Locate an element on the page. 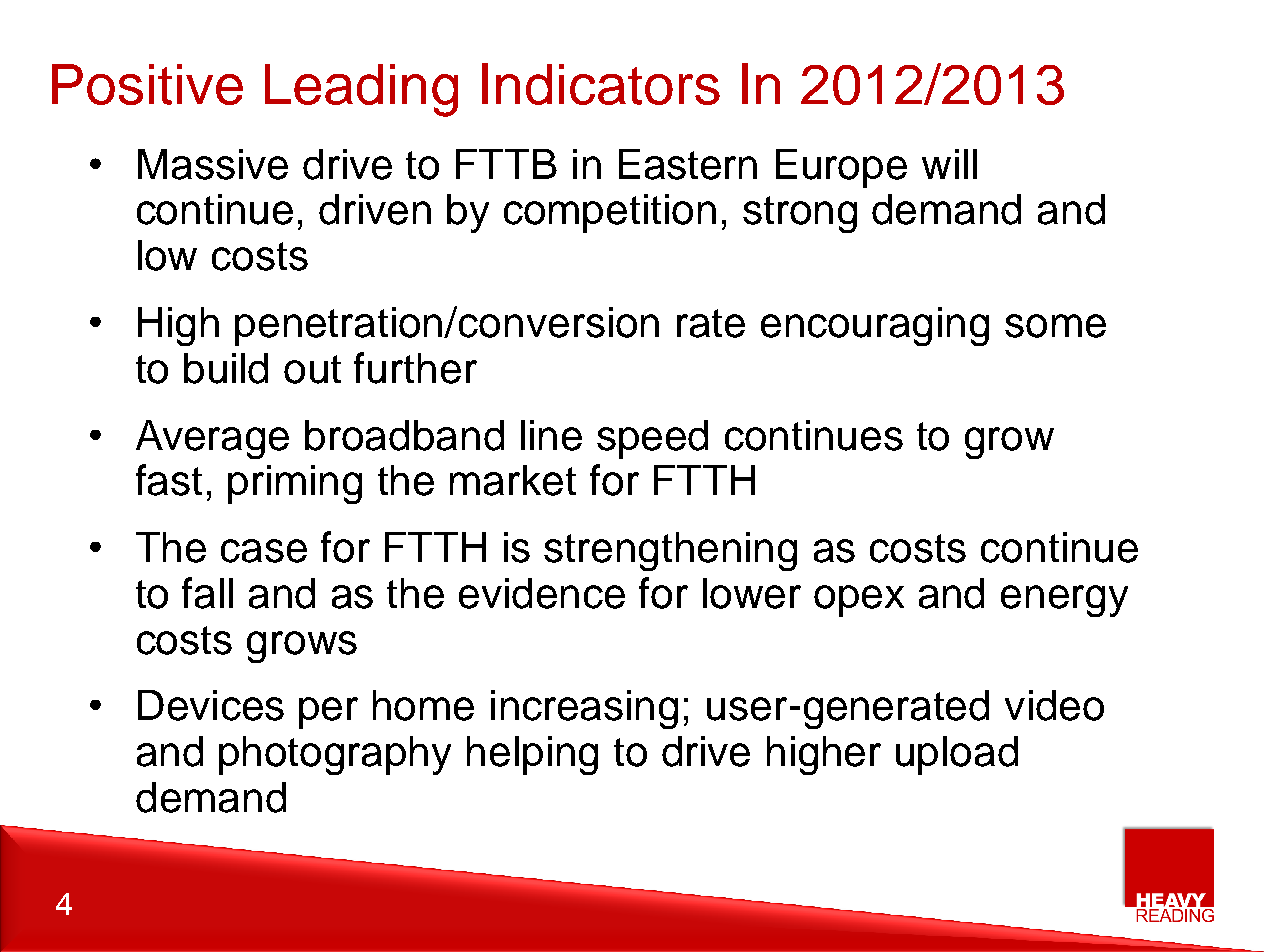 This image has height=952, width=1270. will is located at coordinates (949, 164).
